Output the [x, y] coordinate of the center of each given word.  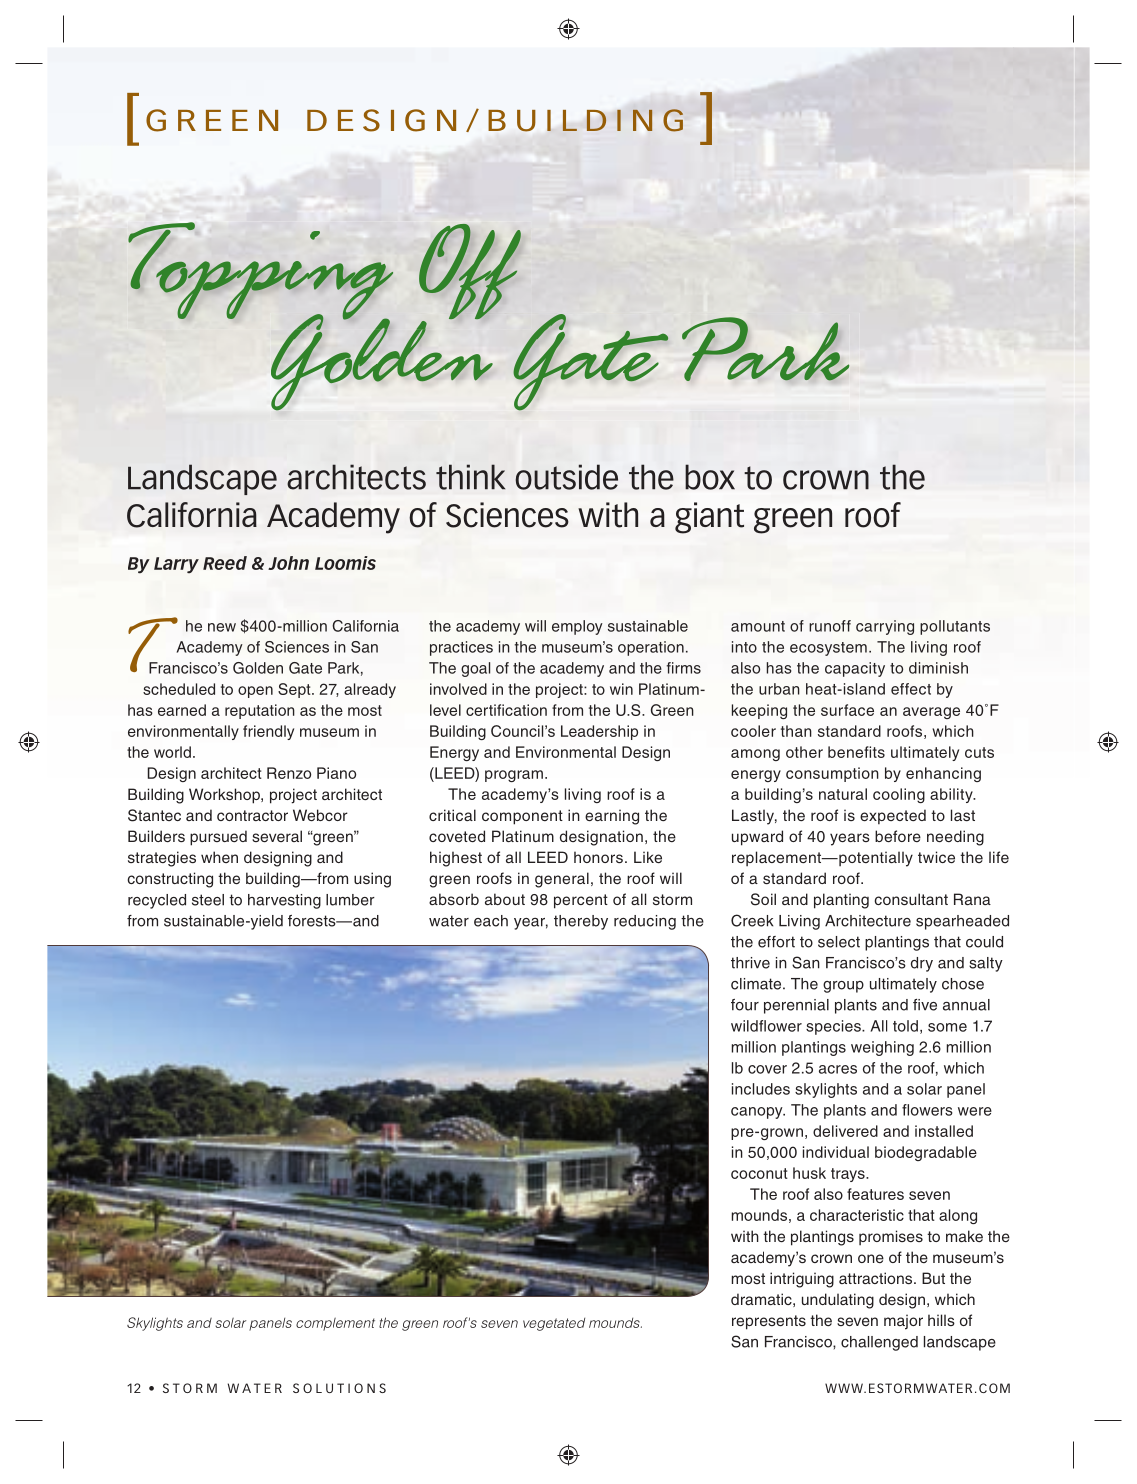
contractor [252, 815]
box [710, 477]
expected [893, 817]
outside [566, 477]
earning [612, 817]
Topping [260, 272]
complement [335, 1324]
